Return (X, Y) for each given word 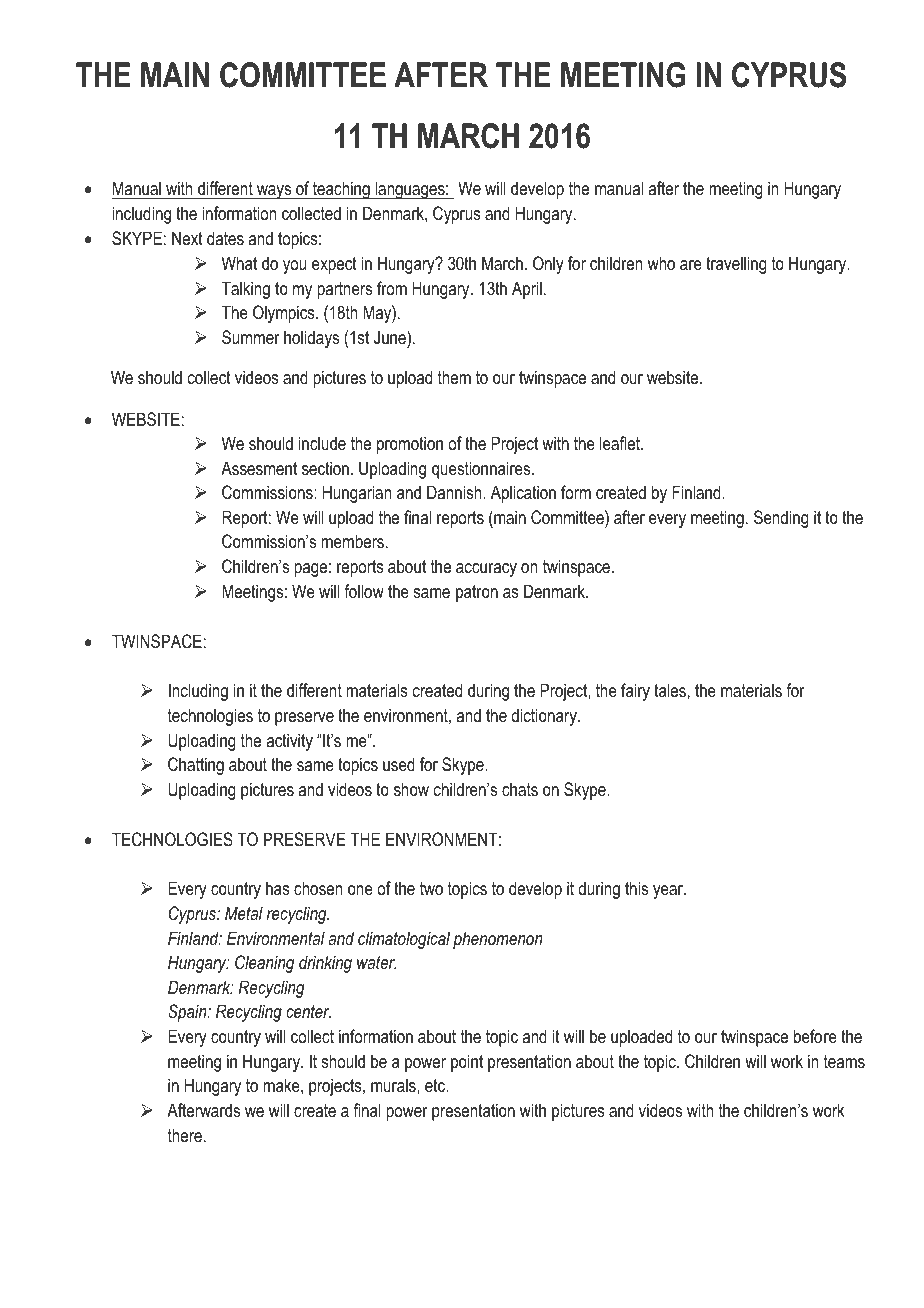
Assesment (259, 468)
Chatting (196, 766)
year (669, 892)
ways (274, 192)
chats (520, 789)
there (185, 1135)
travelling (736, 265)
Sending (781, 519)
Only (548, 265)
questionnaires (482, 470)
